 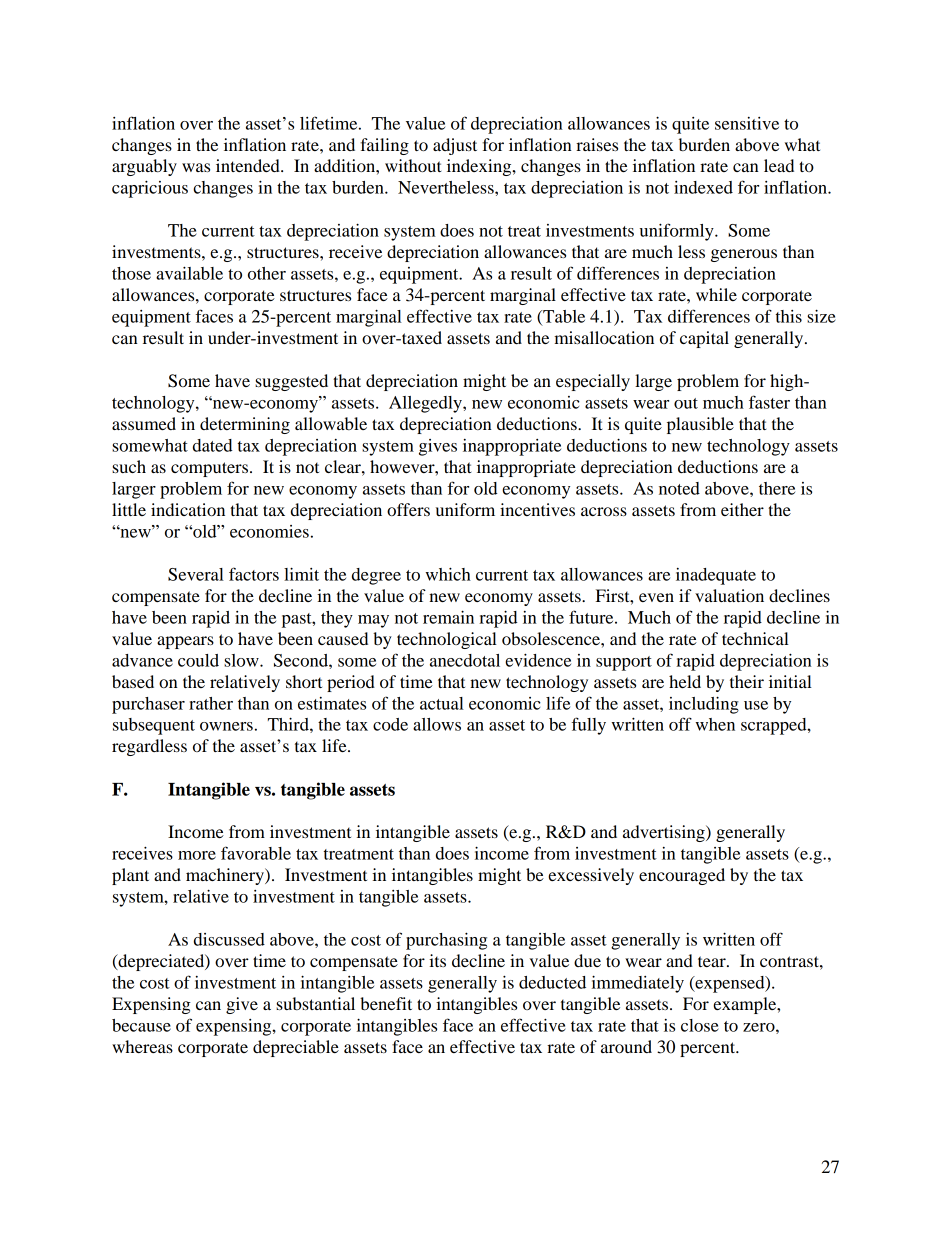 I want to click on which, so click(x=448, y=574).
